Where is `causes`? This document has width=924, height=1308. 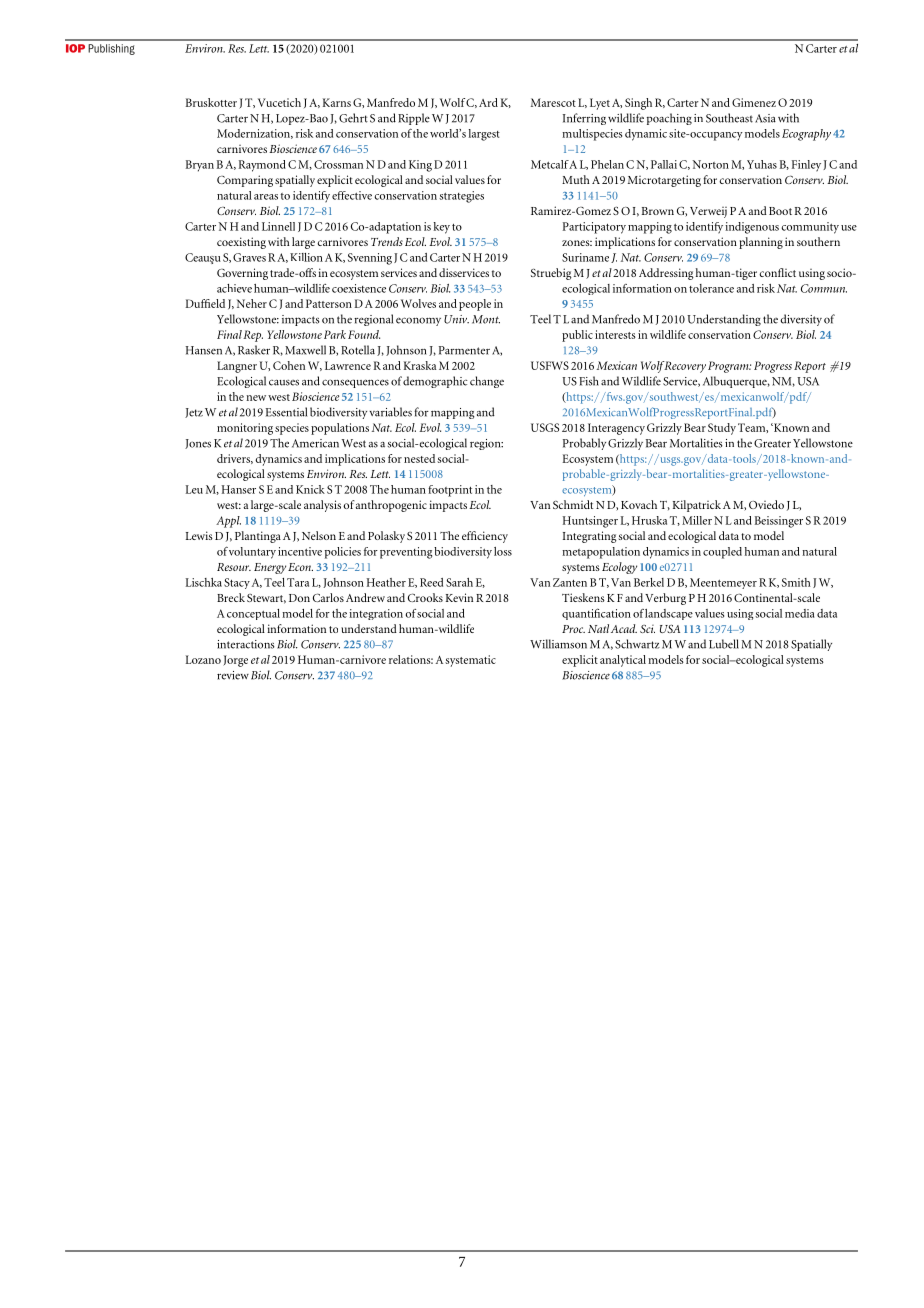
causes is located at coordinates (284, 382).
